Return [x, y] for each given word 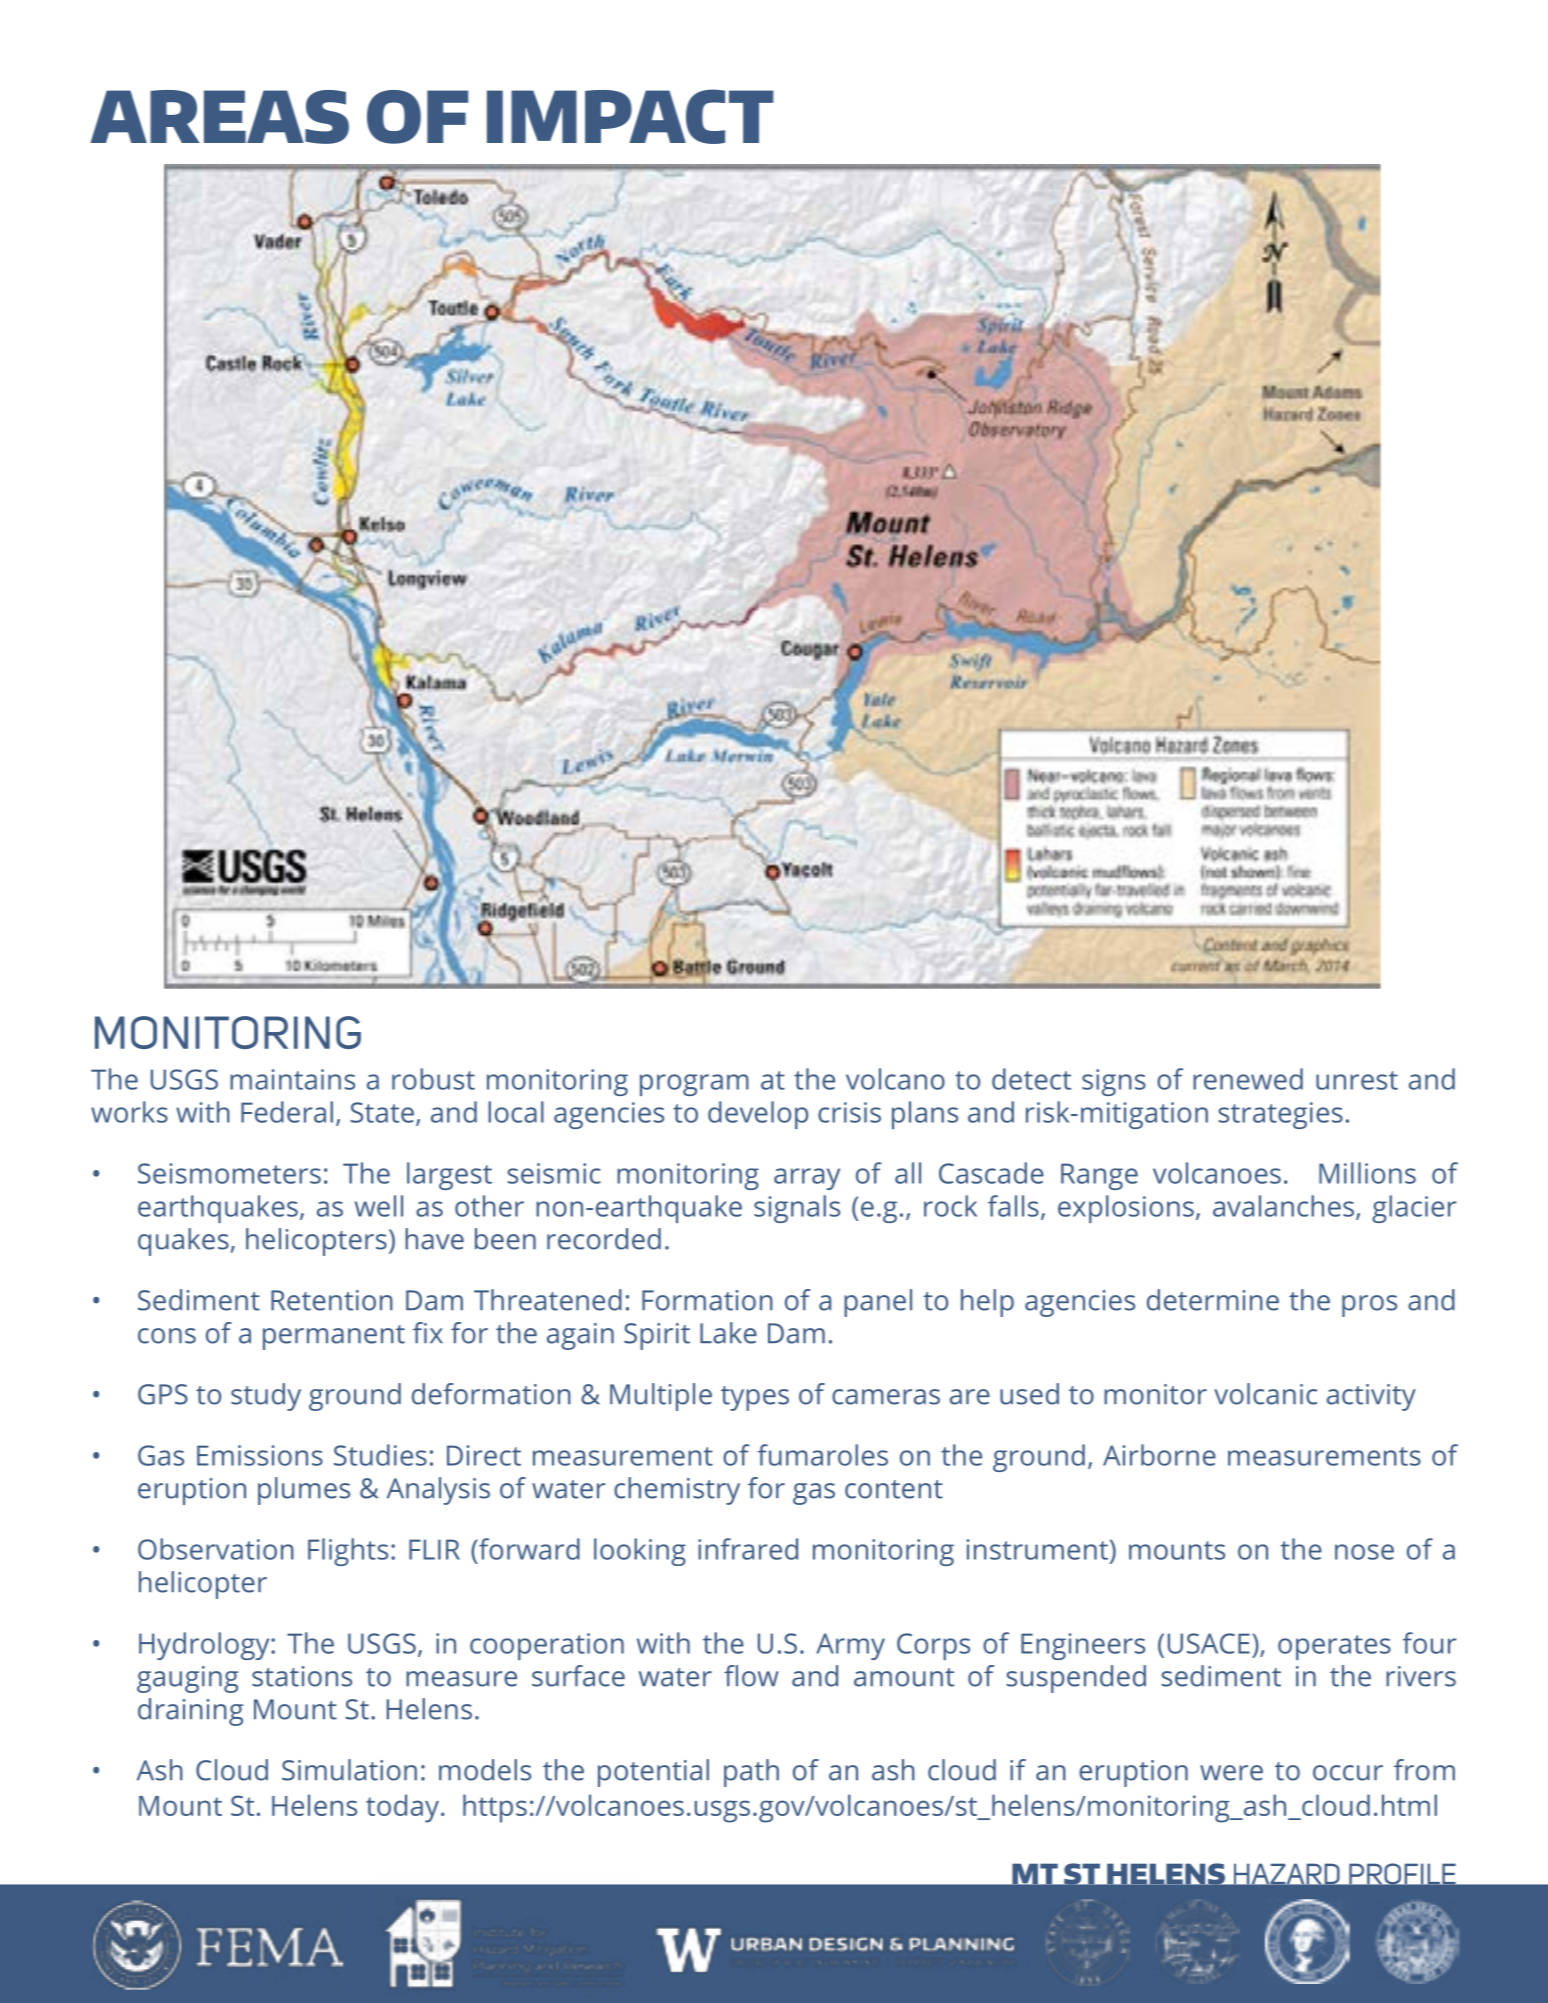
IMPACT [630, 116]
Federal [287, 1112]
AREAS [219, 117]
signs [1114, 1082]
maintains [292, 1079]
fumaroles [823, 1455]
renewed [1248, 1079]
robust [433, 1079]
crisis [849, 1112]
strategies [1281, 1115]
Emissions [260, 1455]
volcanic [1265, 1394]
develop [758, 1115]
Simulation [349, 1770]
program [694, 1085]
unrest [1357, 1080]
